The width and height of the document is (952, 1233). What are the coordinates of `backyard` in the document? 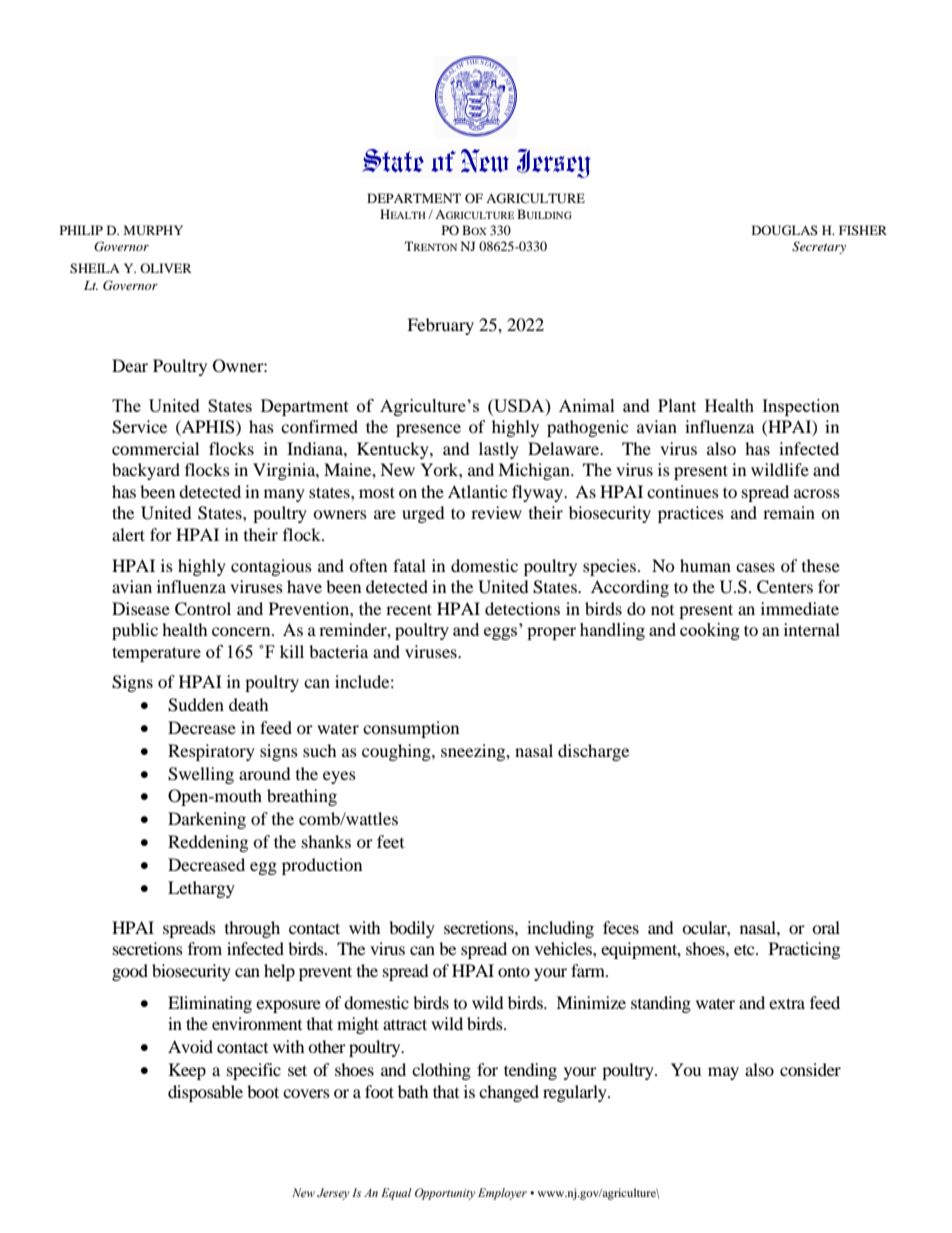 It's located at (146, 471).
